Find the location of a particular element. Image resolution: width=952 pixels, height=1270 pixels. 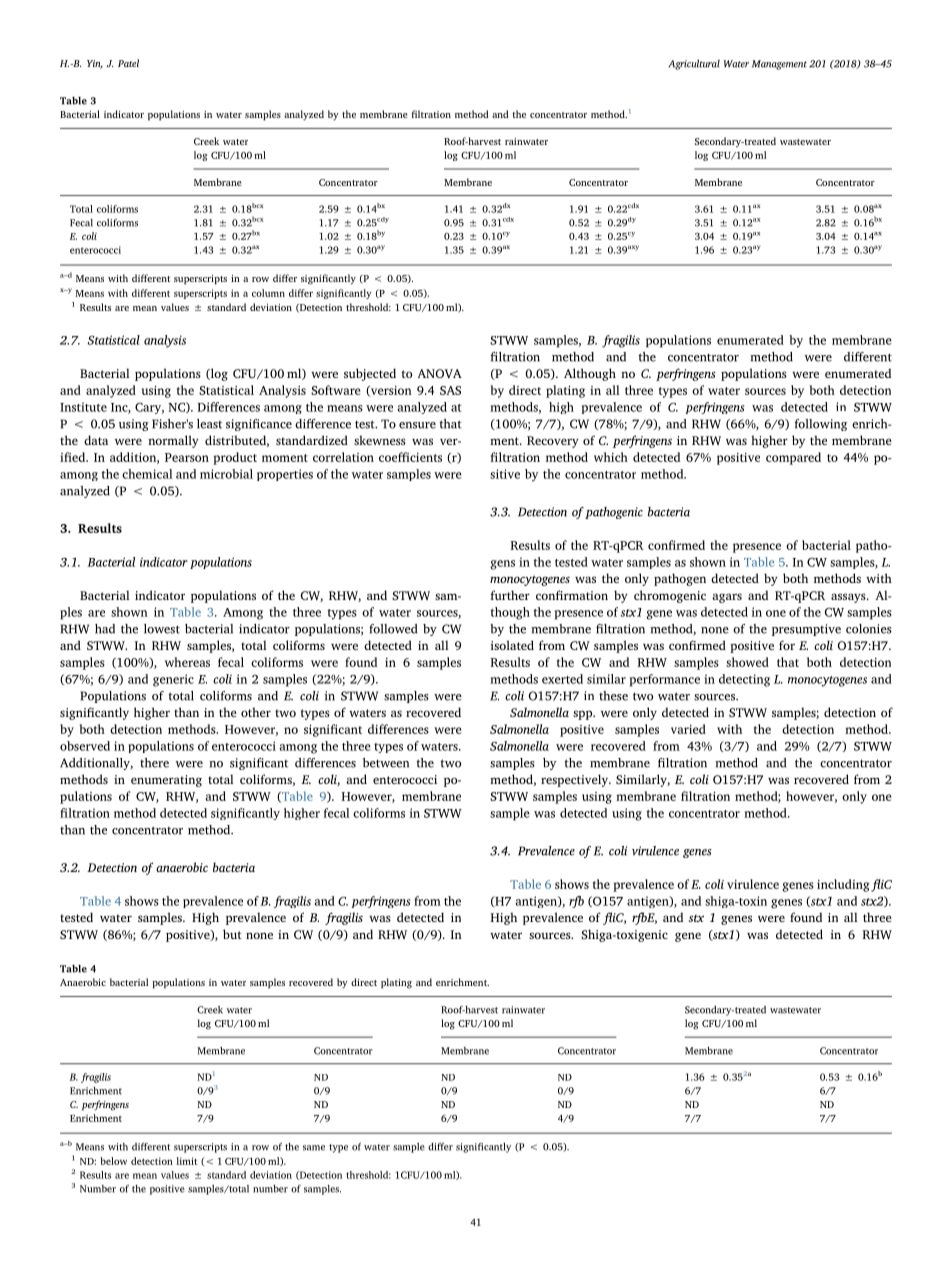

further is located at coordinates (510, 595).
